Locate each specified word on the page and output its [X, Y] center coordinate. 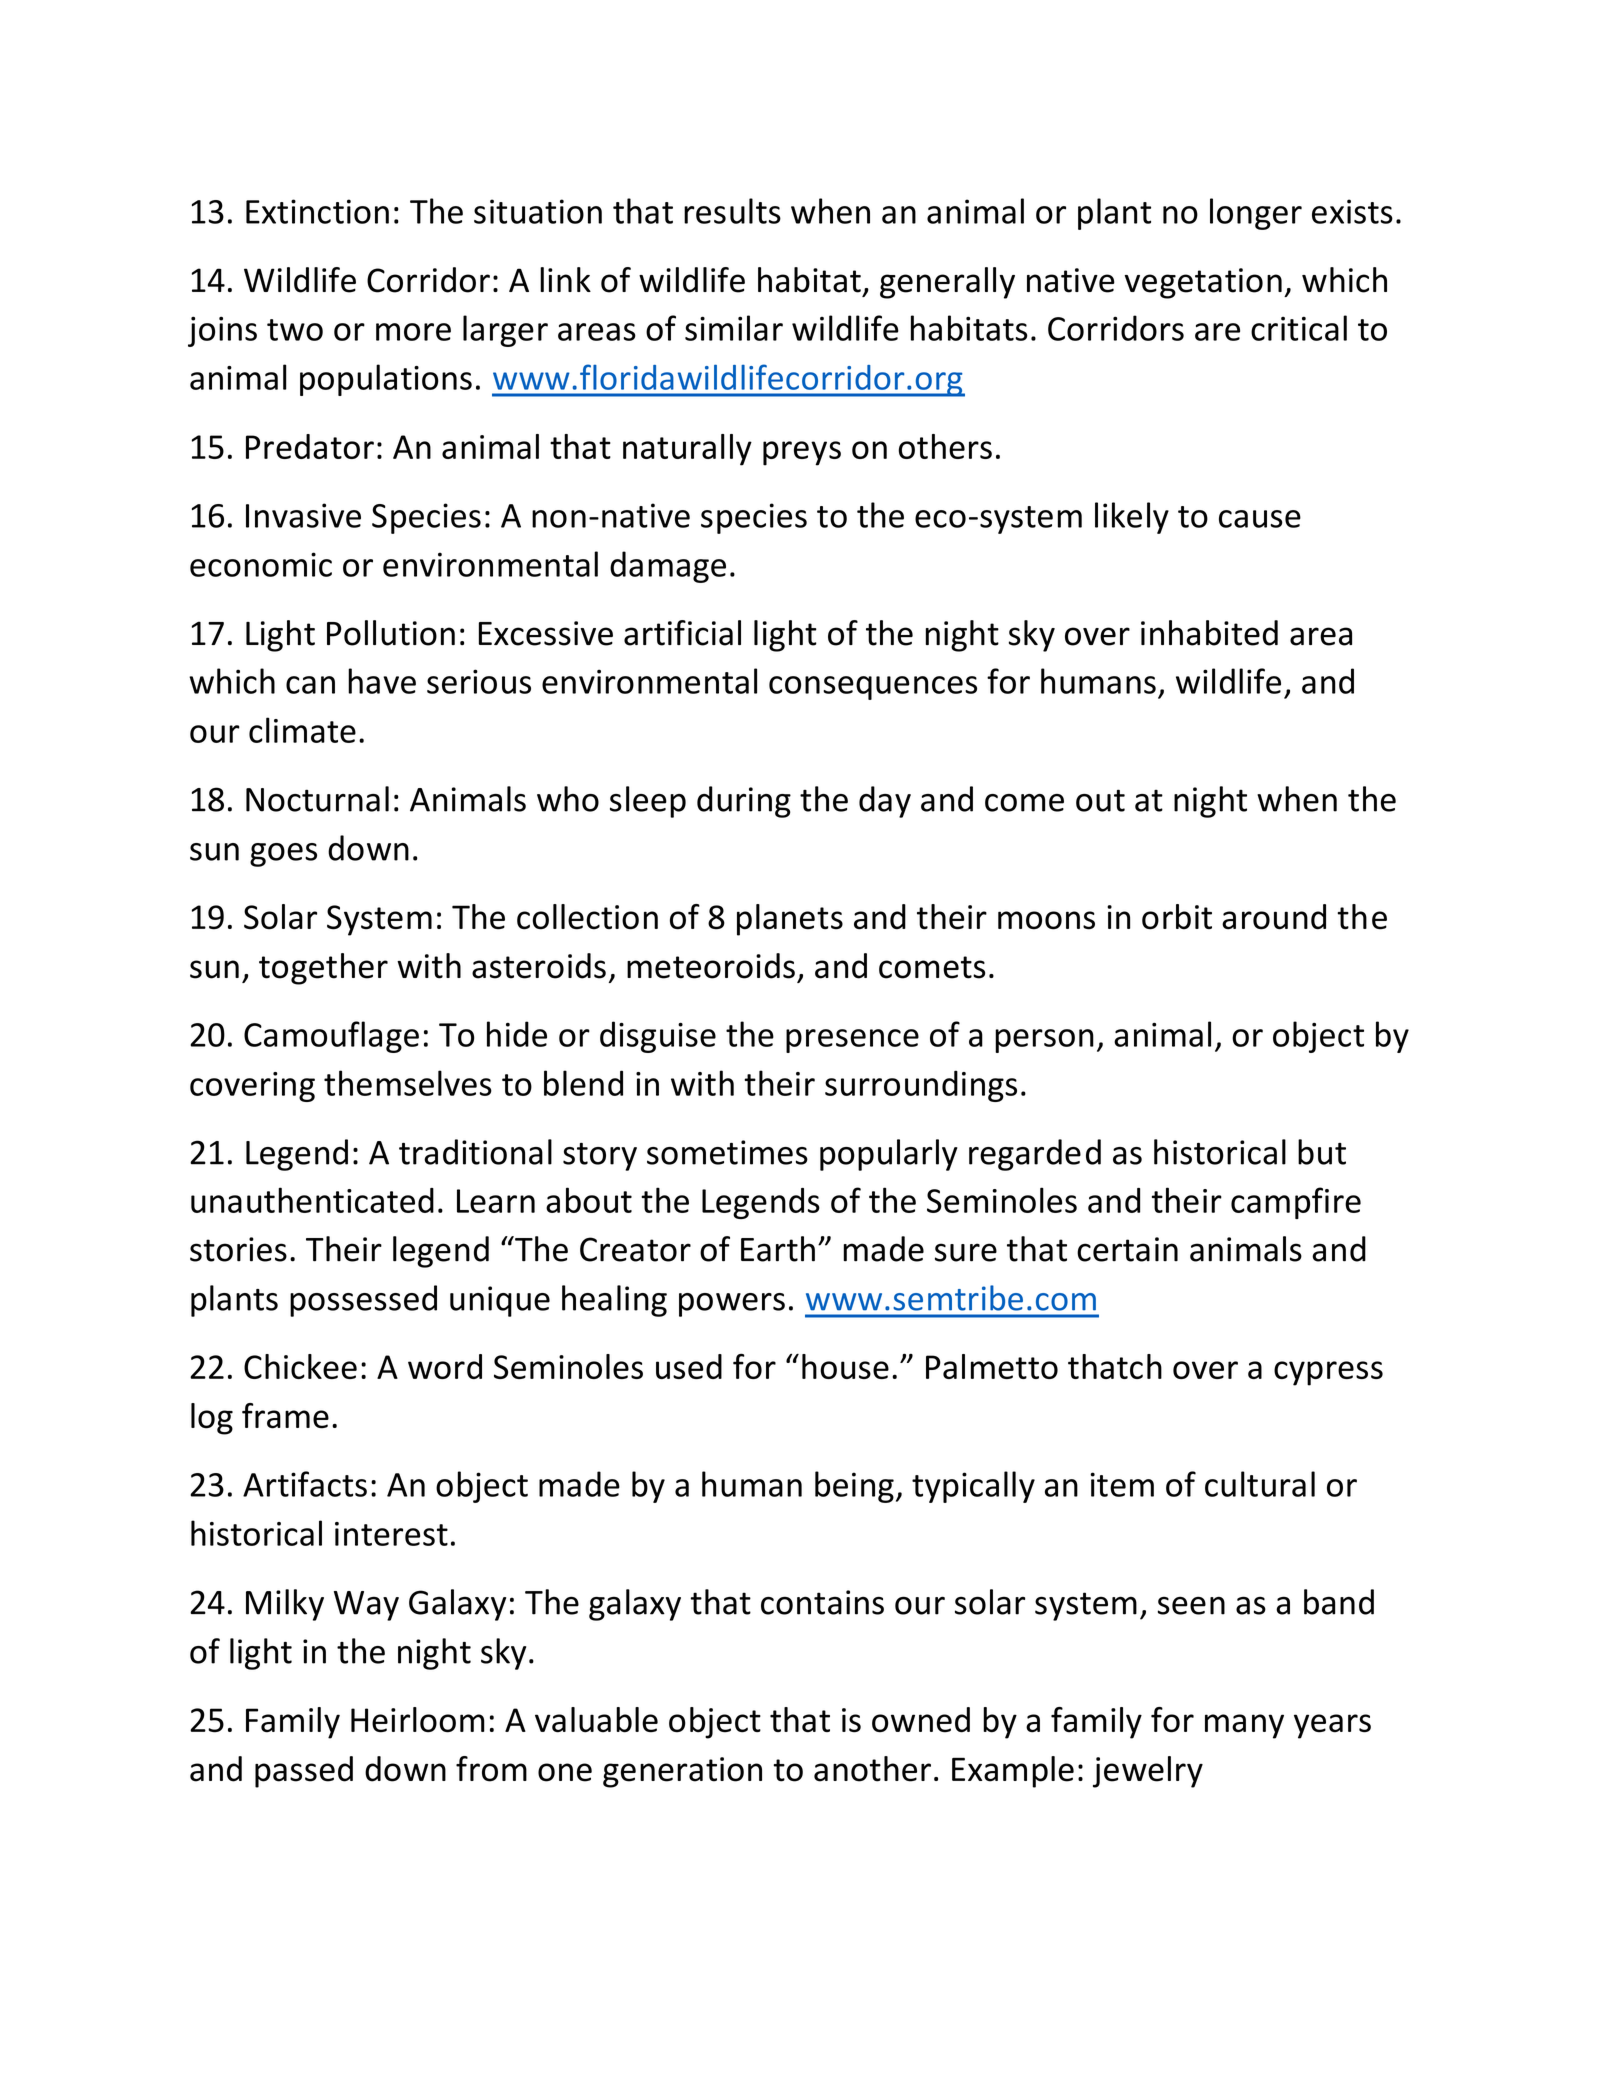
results [732, 211]
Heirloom [418, 1720]
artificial [682, 633]
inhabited [1209, 633]
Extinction [317, 211]
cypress [1328, 1373]
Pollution [391, 633]
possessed [363, 1301]
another [872, 1769]
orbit [1177, 917]
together [323, 969]
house [845, 1366]
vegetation [1203, 283]
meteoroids [711, 966]
